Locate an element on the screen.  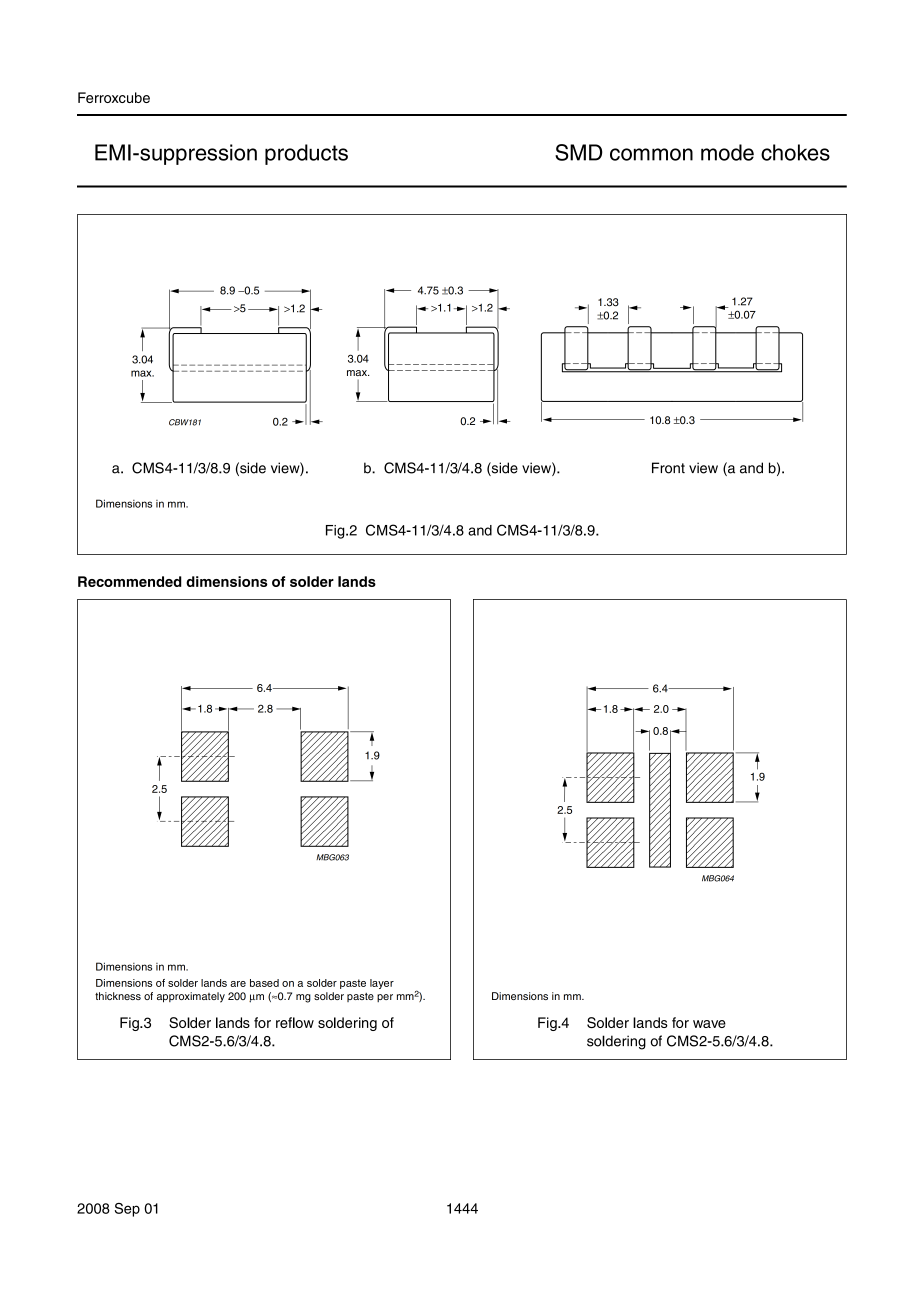
Recommended is located at coordinates (130, 581).
